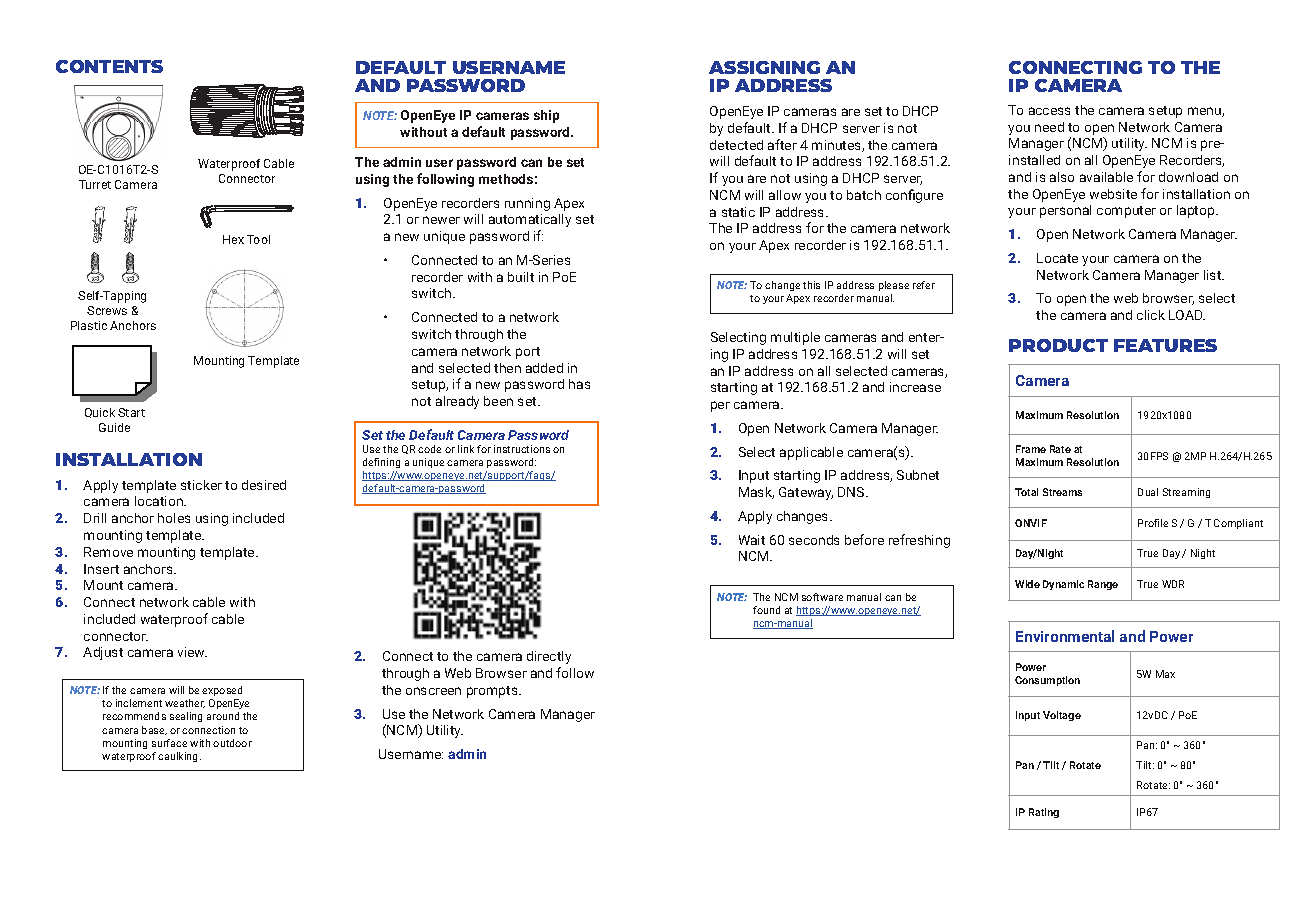 Image resolution: width=1308 pixels, height=924 pixels. I want to click on Guide, so click(114, 427).
